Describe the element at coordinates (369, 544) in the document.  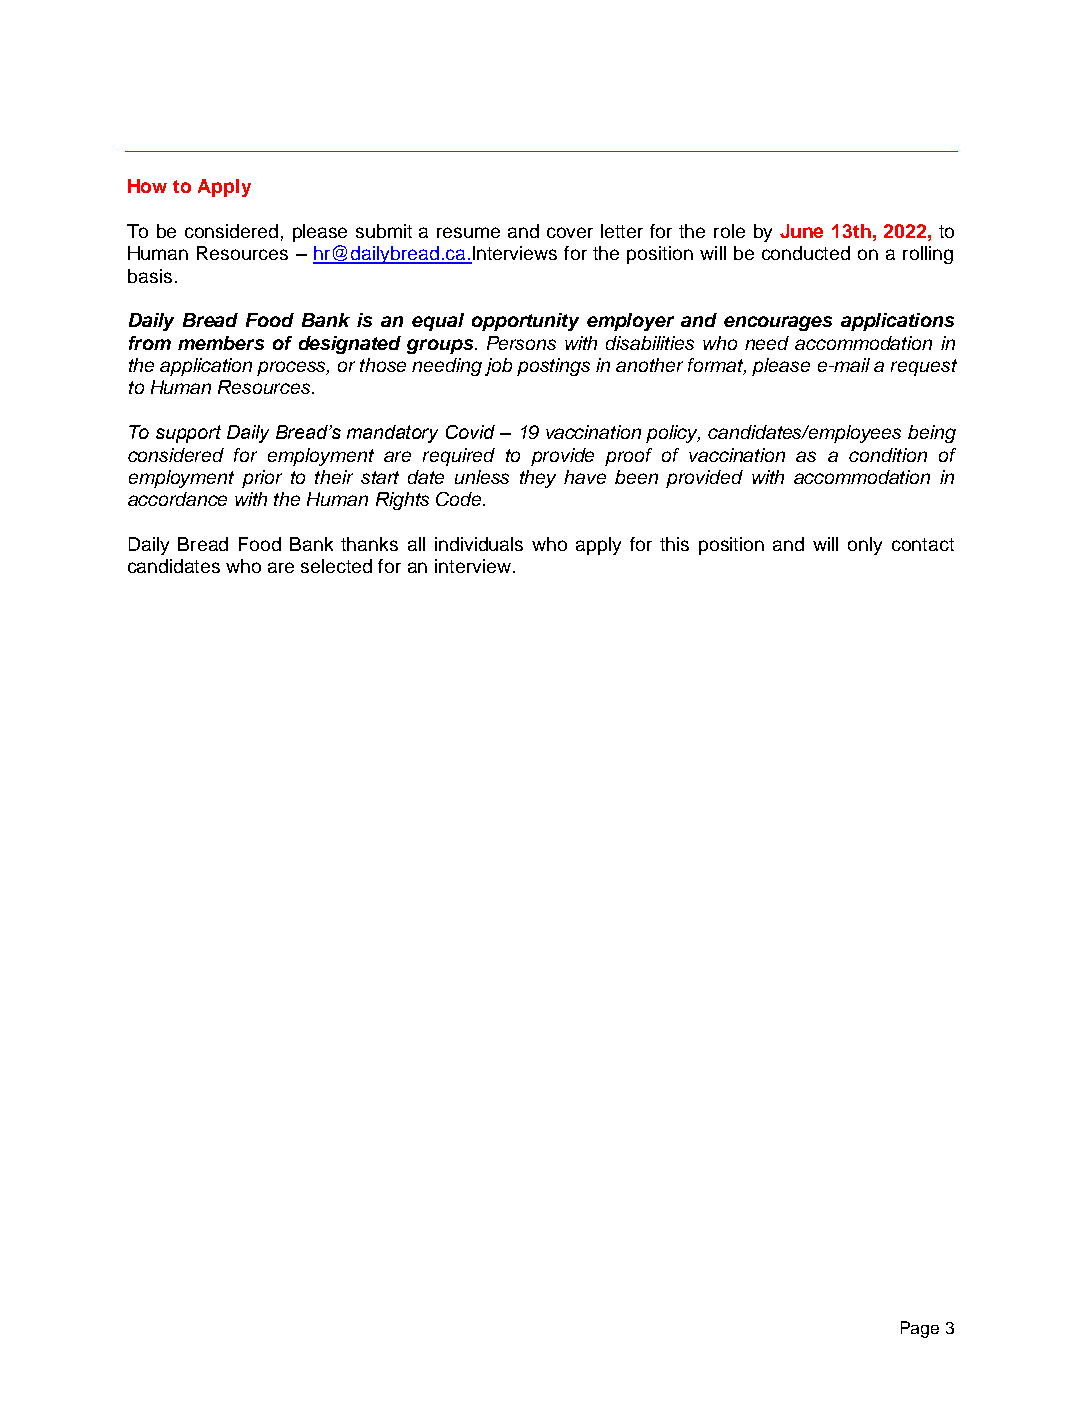
I see `thanks` at that location.
